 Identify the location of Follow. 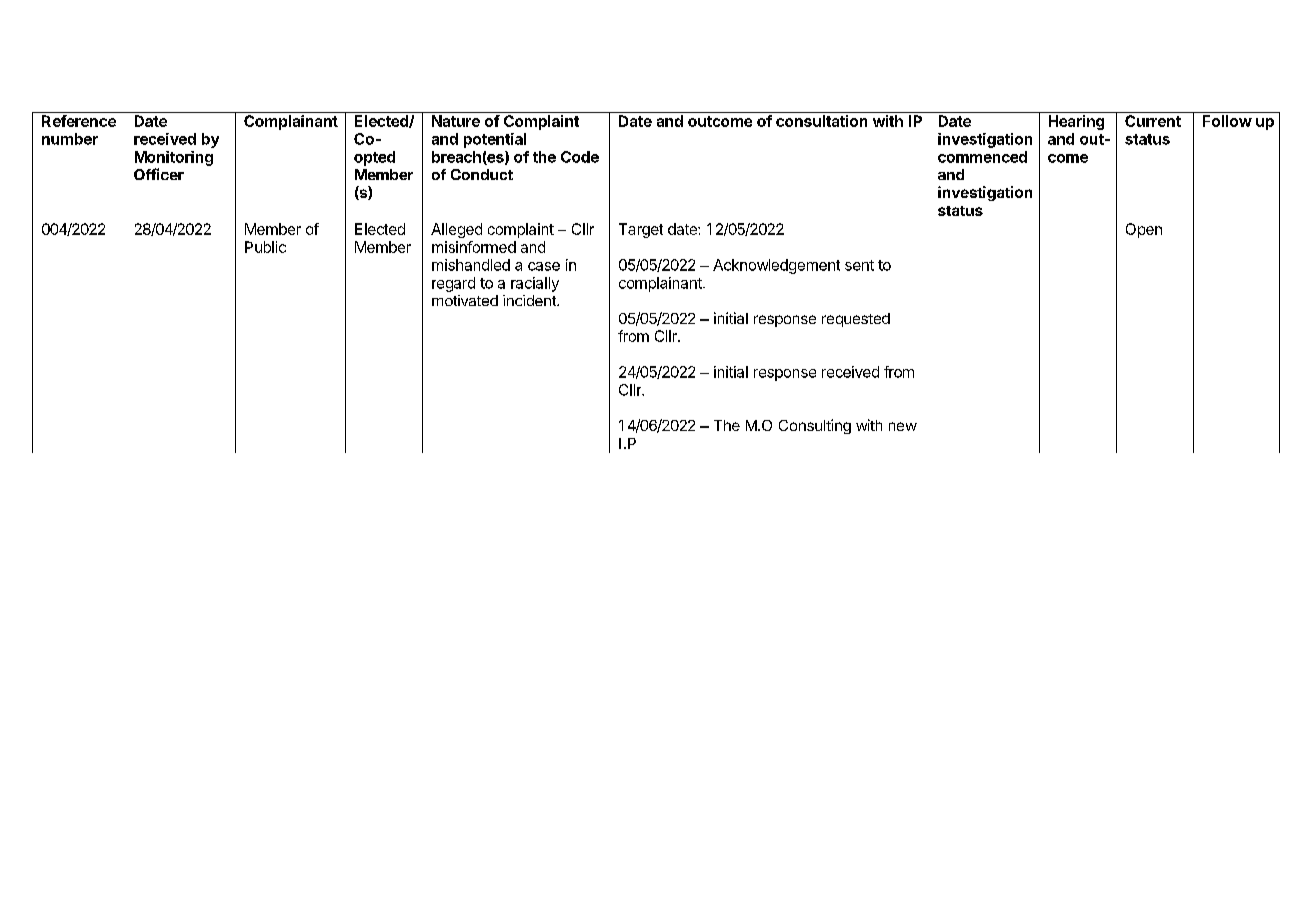
(1227, 121).
